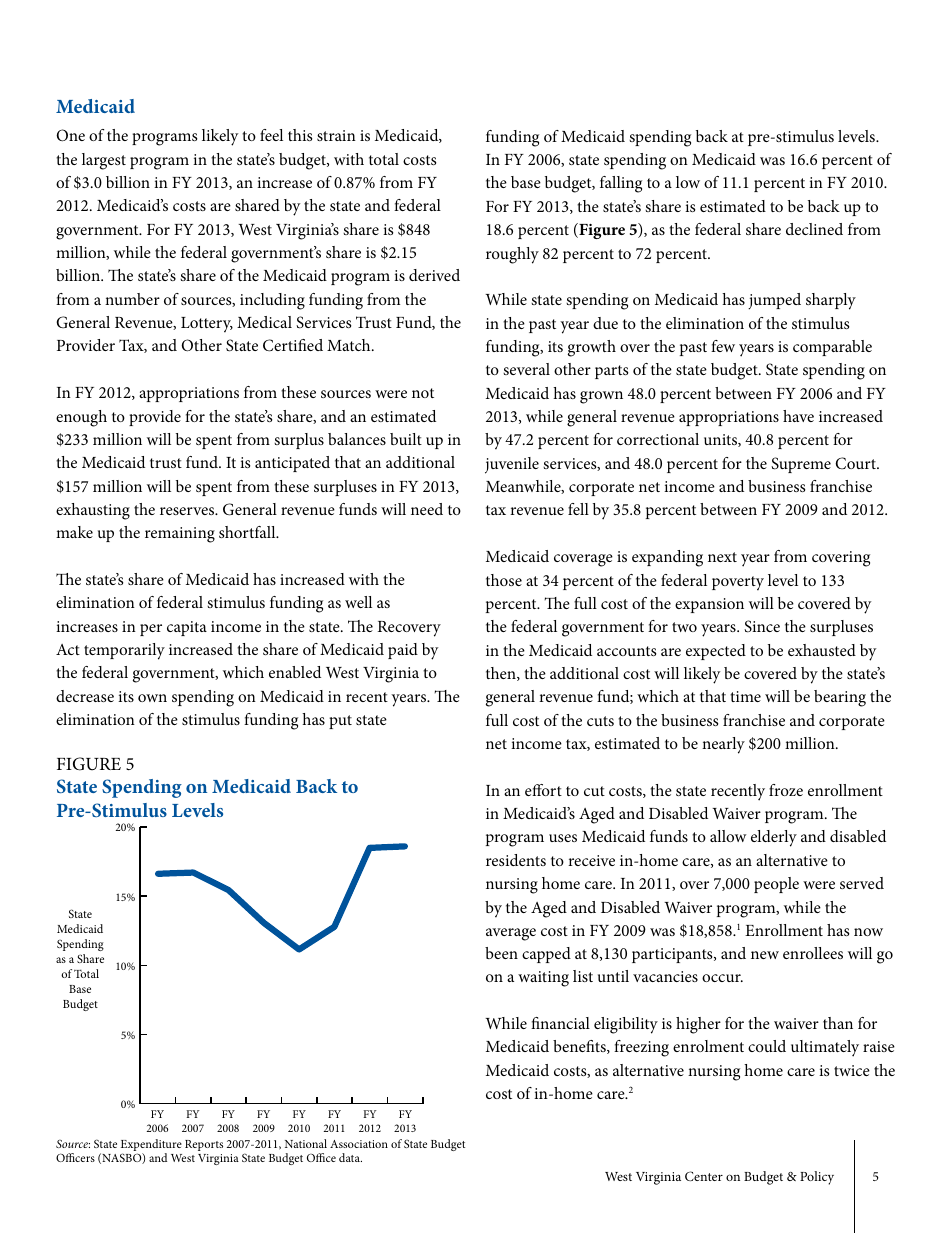  I want to click on roughly, so click(512, 255).
